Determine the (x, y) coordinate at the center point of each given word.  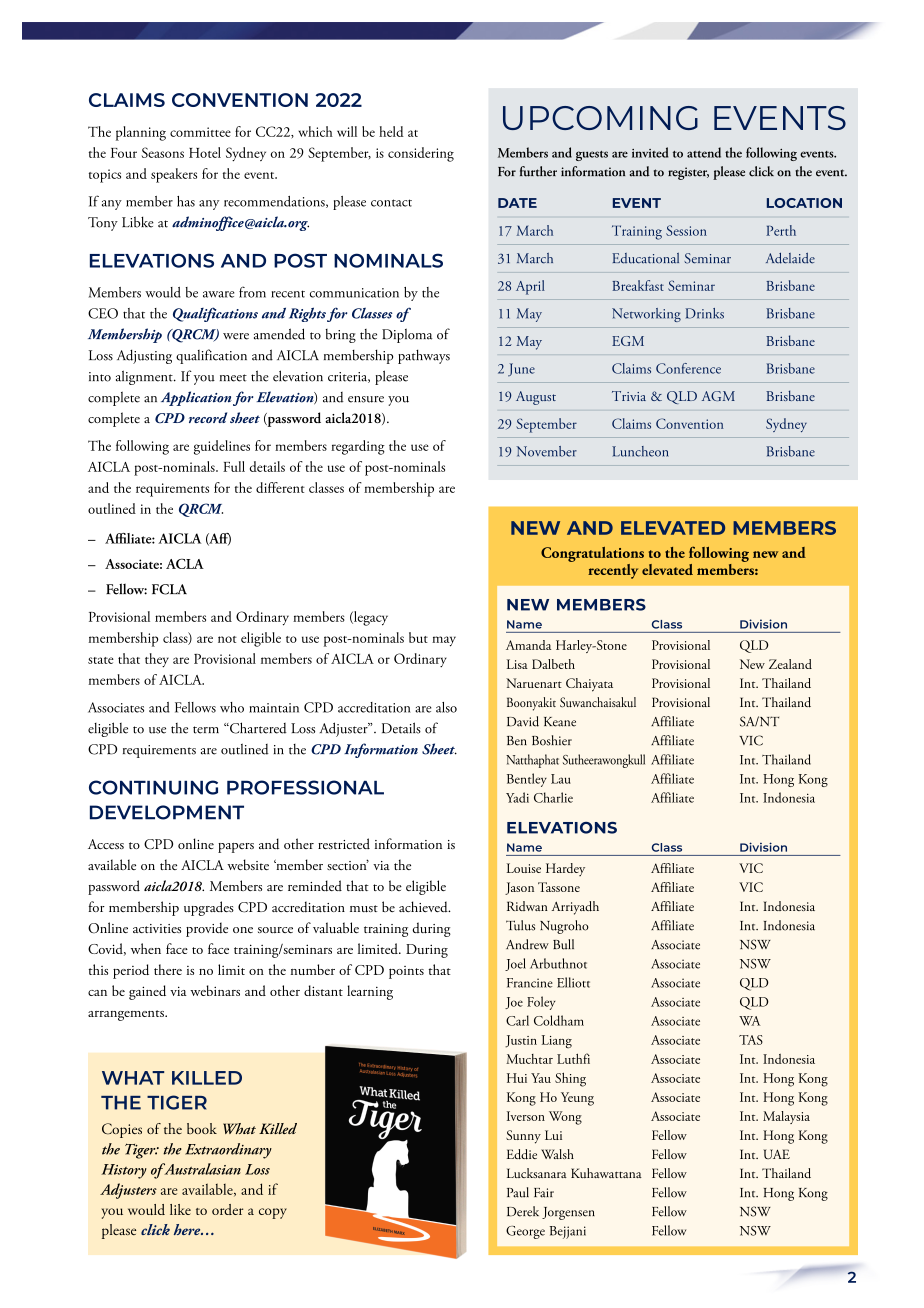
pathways (424, 356)
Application (196, 398)
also (446, 707)
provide (207, 929)
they (157, 660)
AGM (718, 396)
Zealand (790, 664)
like (180, 1209)
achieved (424, 906)
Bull (563, 944)
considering (421, 154)
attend (704, 152)
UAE (776, 1154)
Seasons (163, 152)
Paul (518, 1192)
